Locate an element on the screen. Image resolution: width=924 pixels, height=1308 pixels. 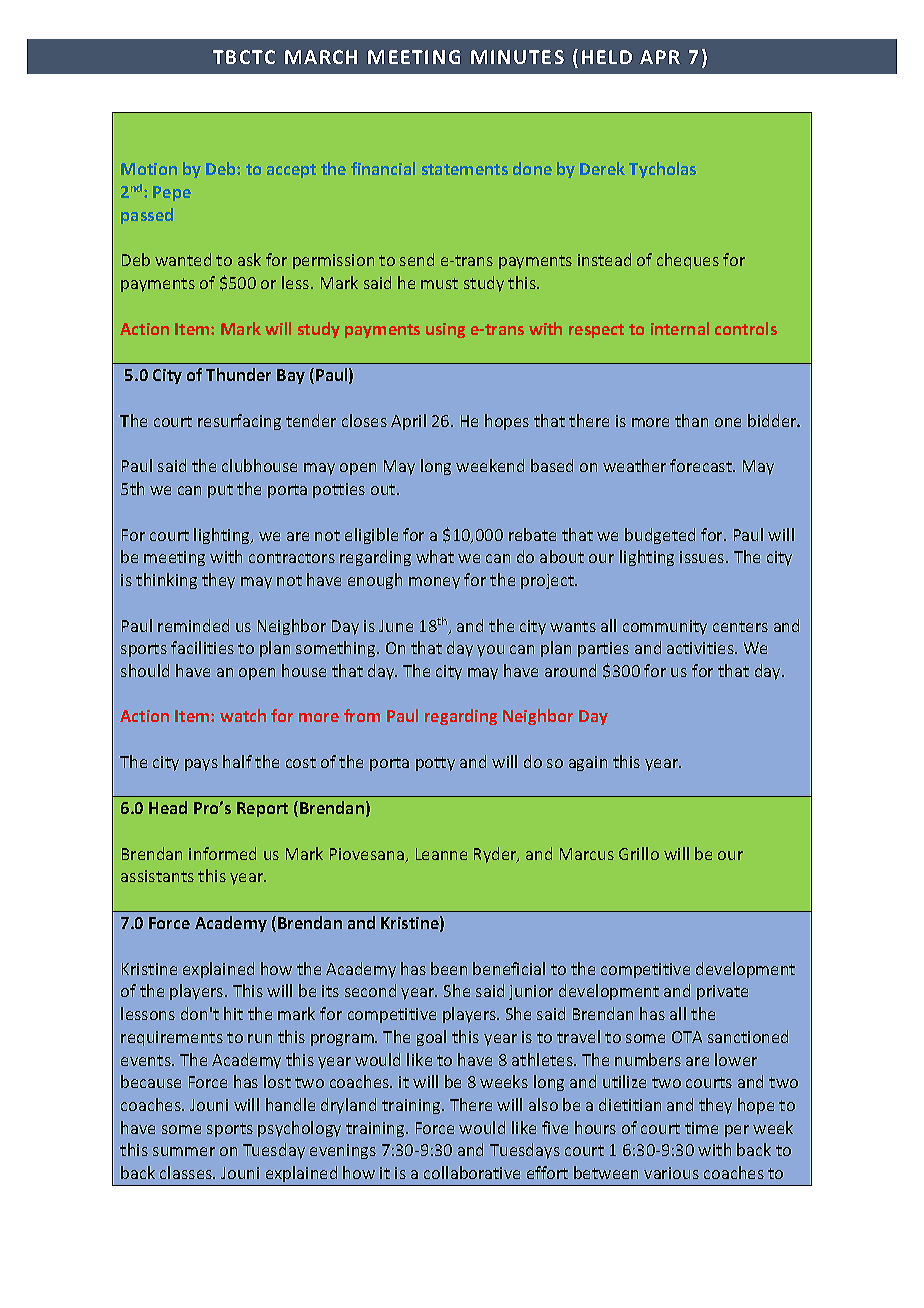
money is located at coordinates (434, 583).
